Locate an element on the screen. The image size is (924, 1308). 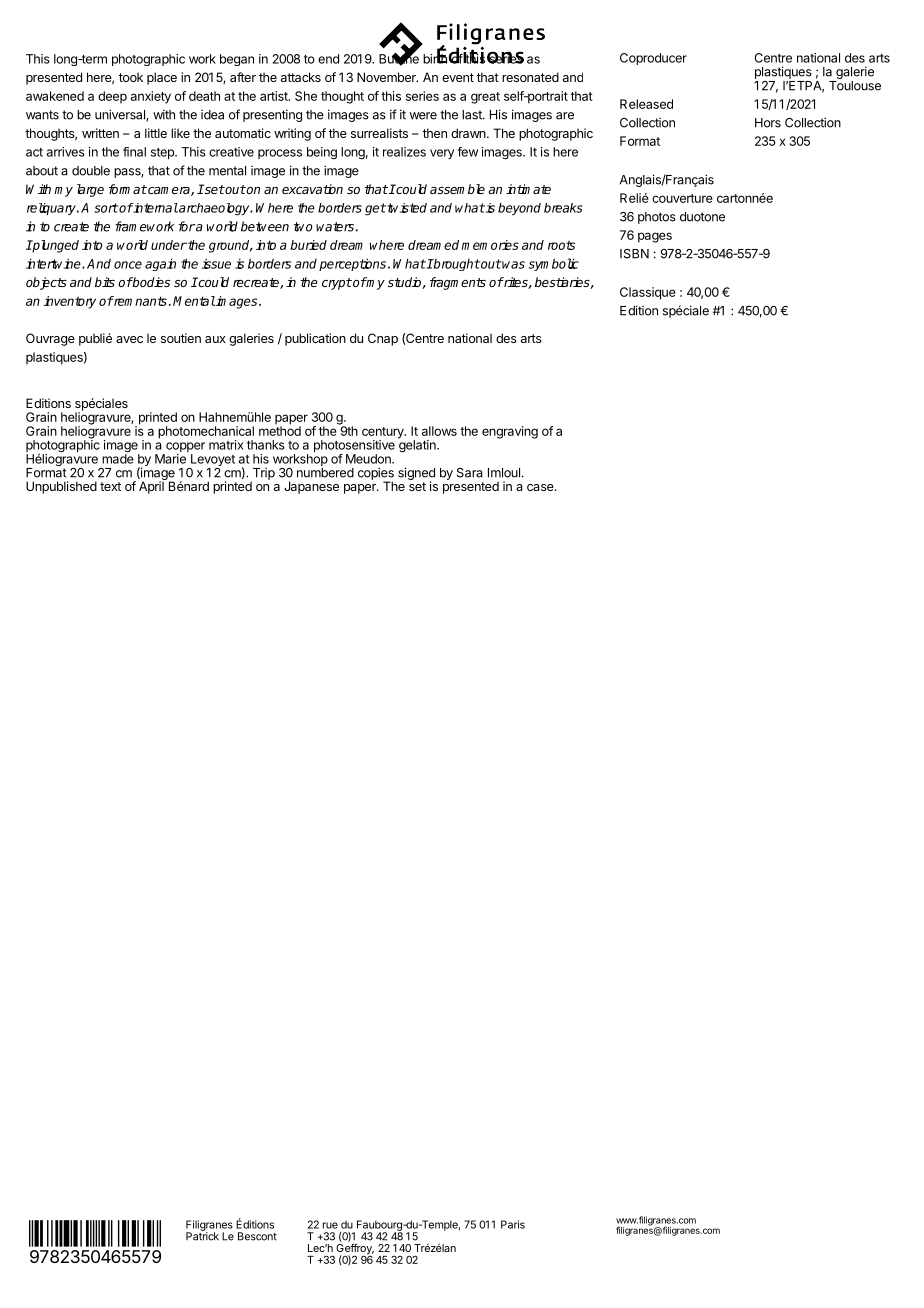
Japanese is located at coordinates (311, 487).
